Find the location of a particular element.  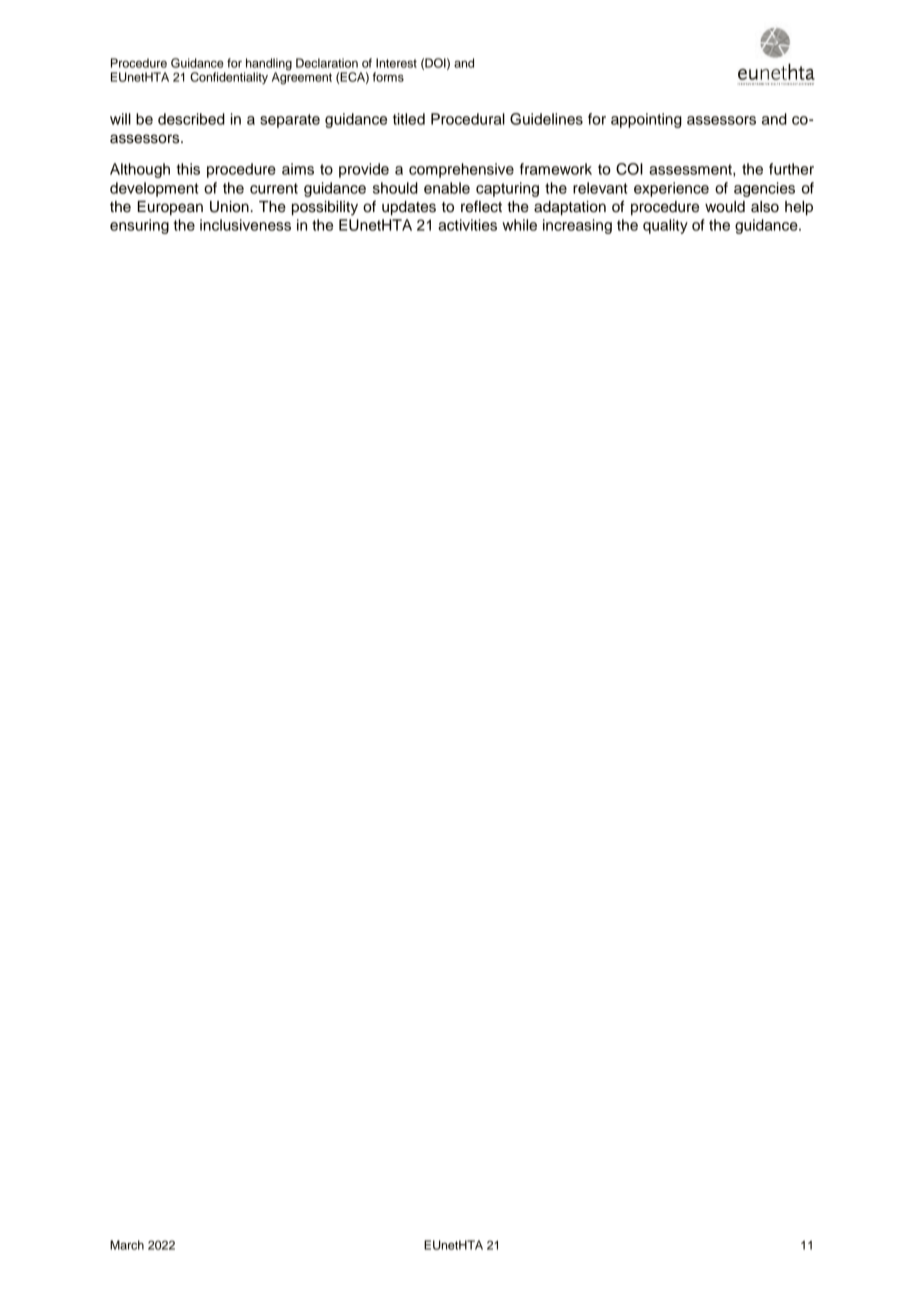

quality is located at coordinates (665, 226).
